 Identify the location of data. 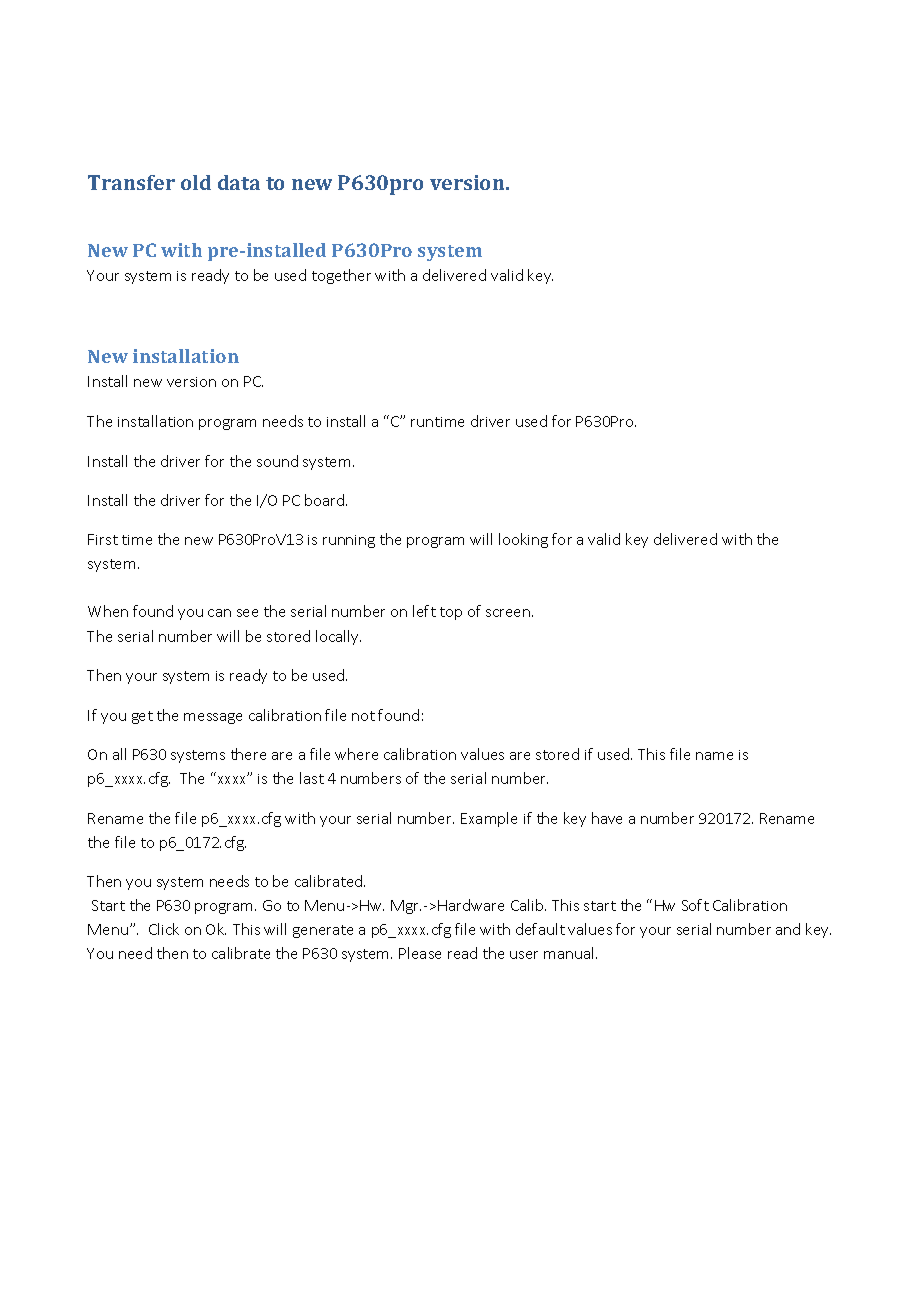
(239, 182).
